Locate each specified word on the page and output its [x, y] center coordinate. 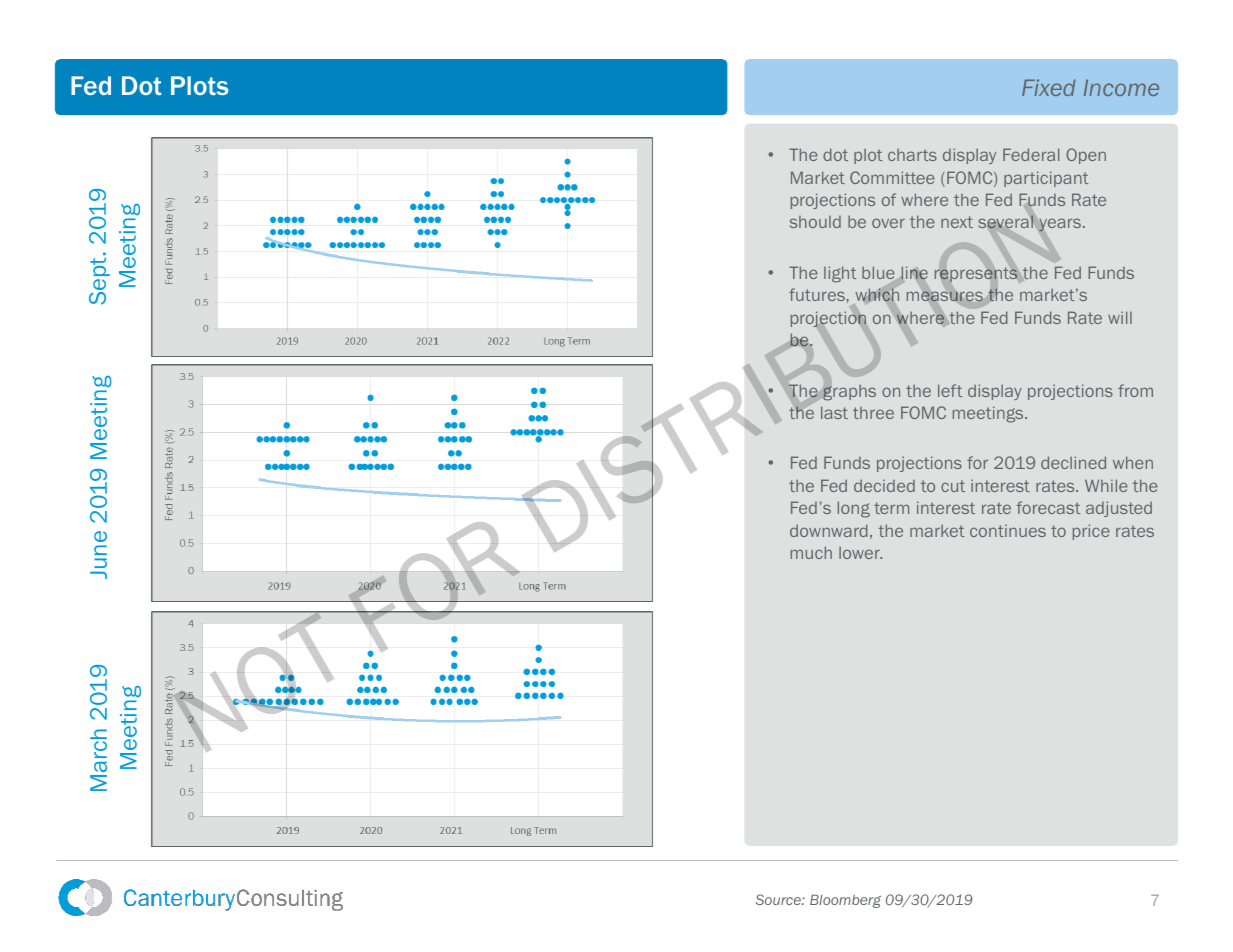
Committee [892, 177]
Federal [1031, 154]
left [950, 390]
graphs [849, 393]
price [1091, 532]
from [1135, 390]
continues [1008, 531]
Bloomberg [845, 901]
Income [1121, 87]
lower [860, 553]
